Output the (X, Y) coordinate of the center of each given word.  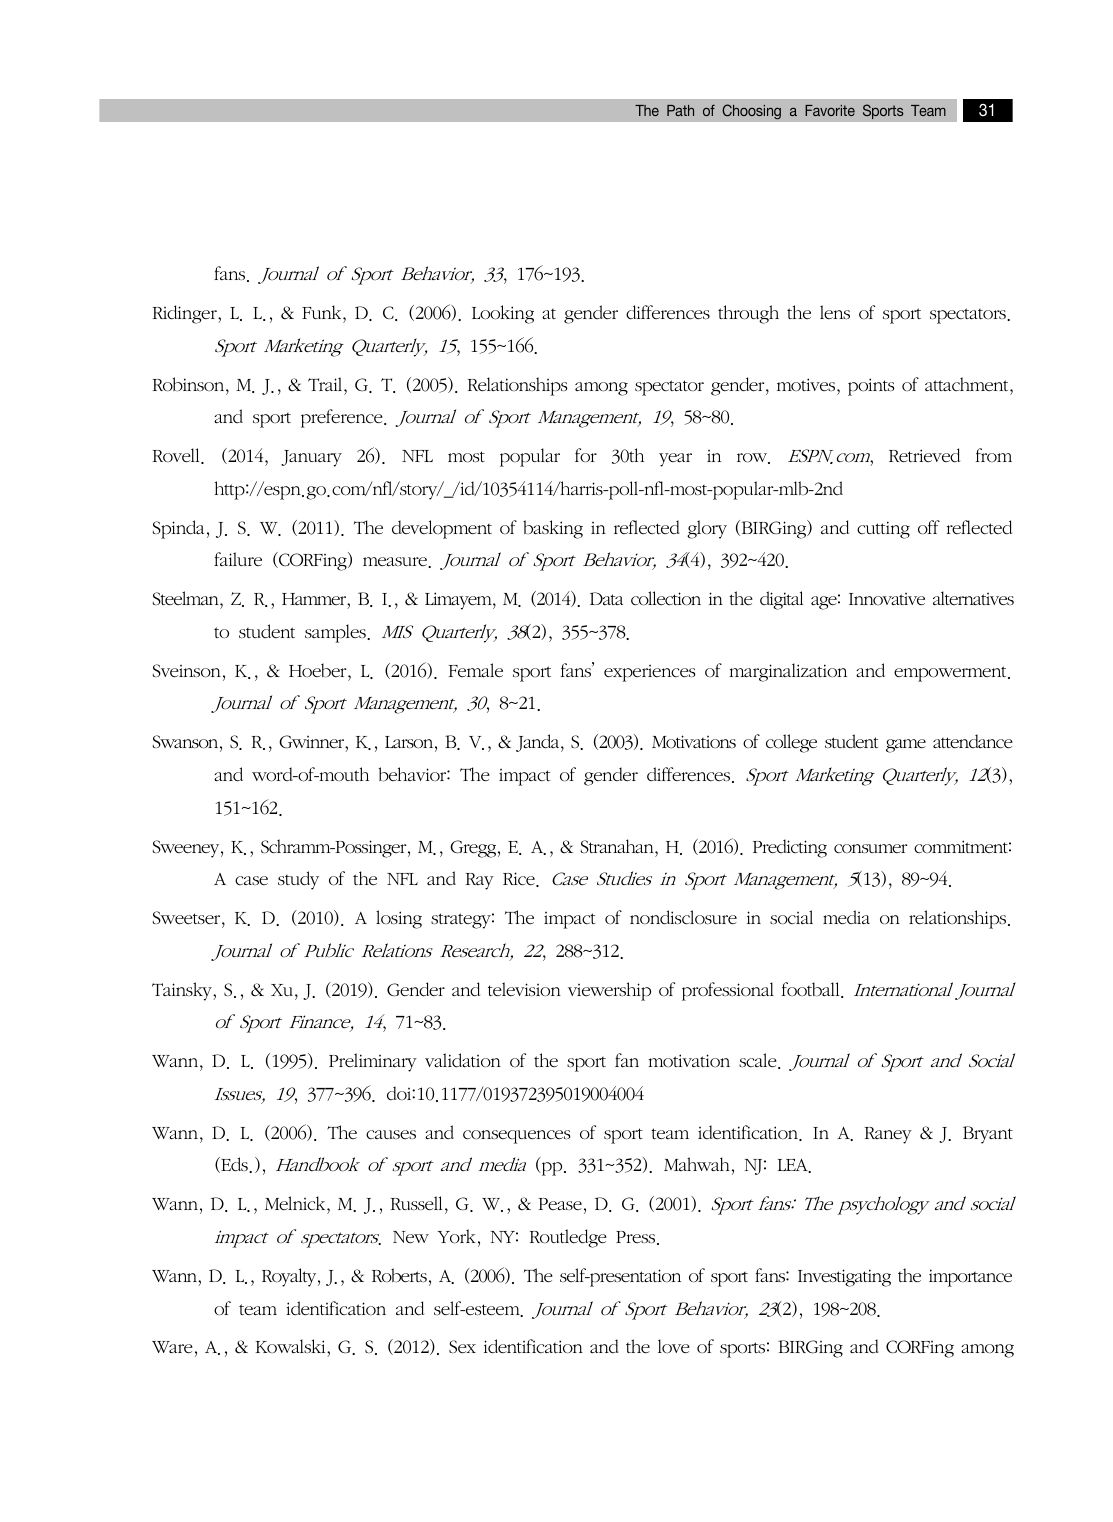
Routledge (568, 1238)
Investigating (844, 1278)
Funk (323, 312)
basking (553, 529)
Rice (520, 879)
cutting (883, 530)
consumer (870, 848)
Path (680, 110)
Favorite (830, 110)
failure (238, 559)
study (298, 880)
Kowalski (292, 1346)
